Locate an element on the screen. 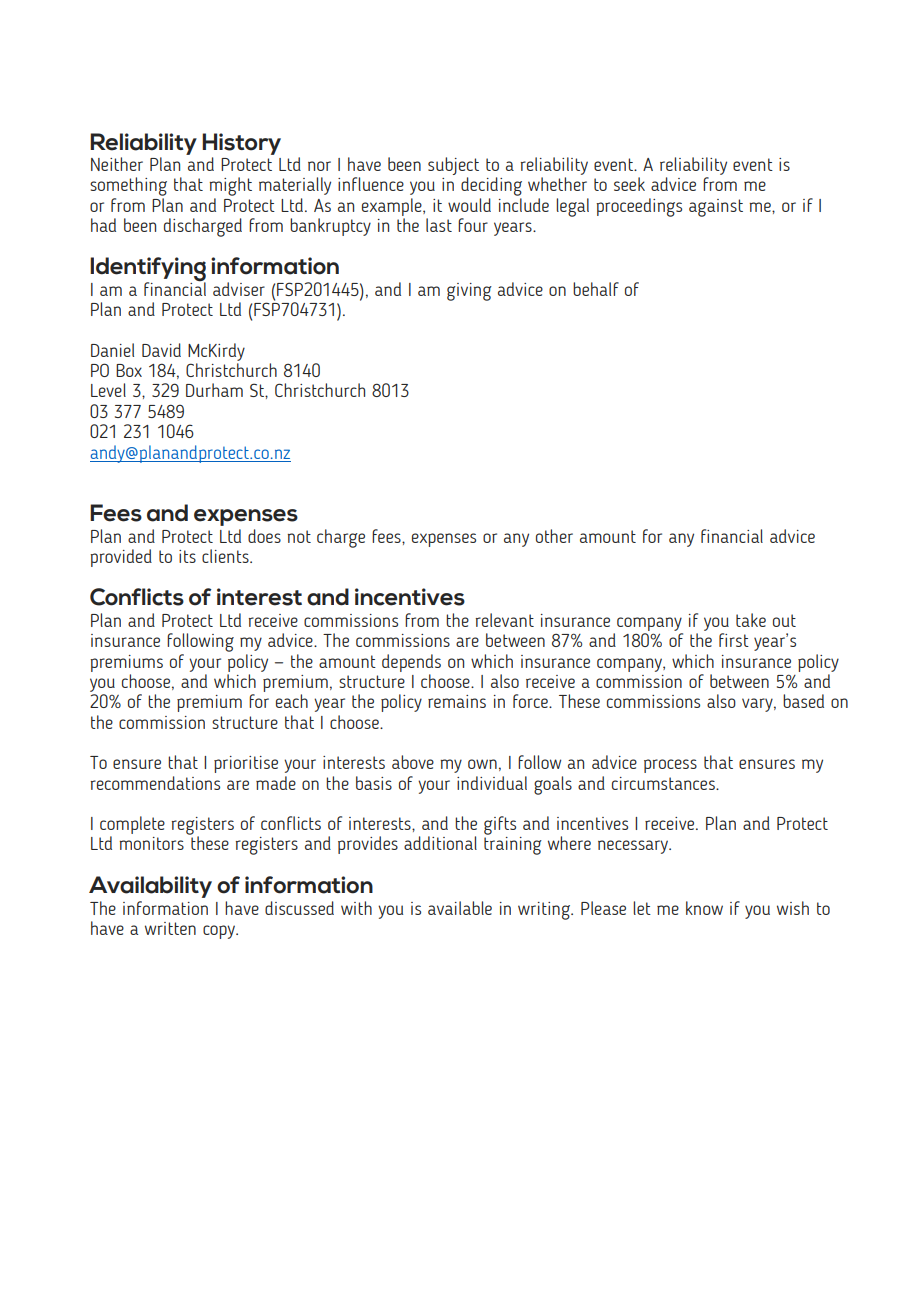  take is located at coordinates (751, 620).
